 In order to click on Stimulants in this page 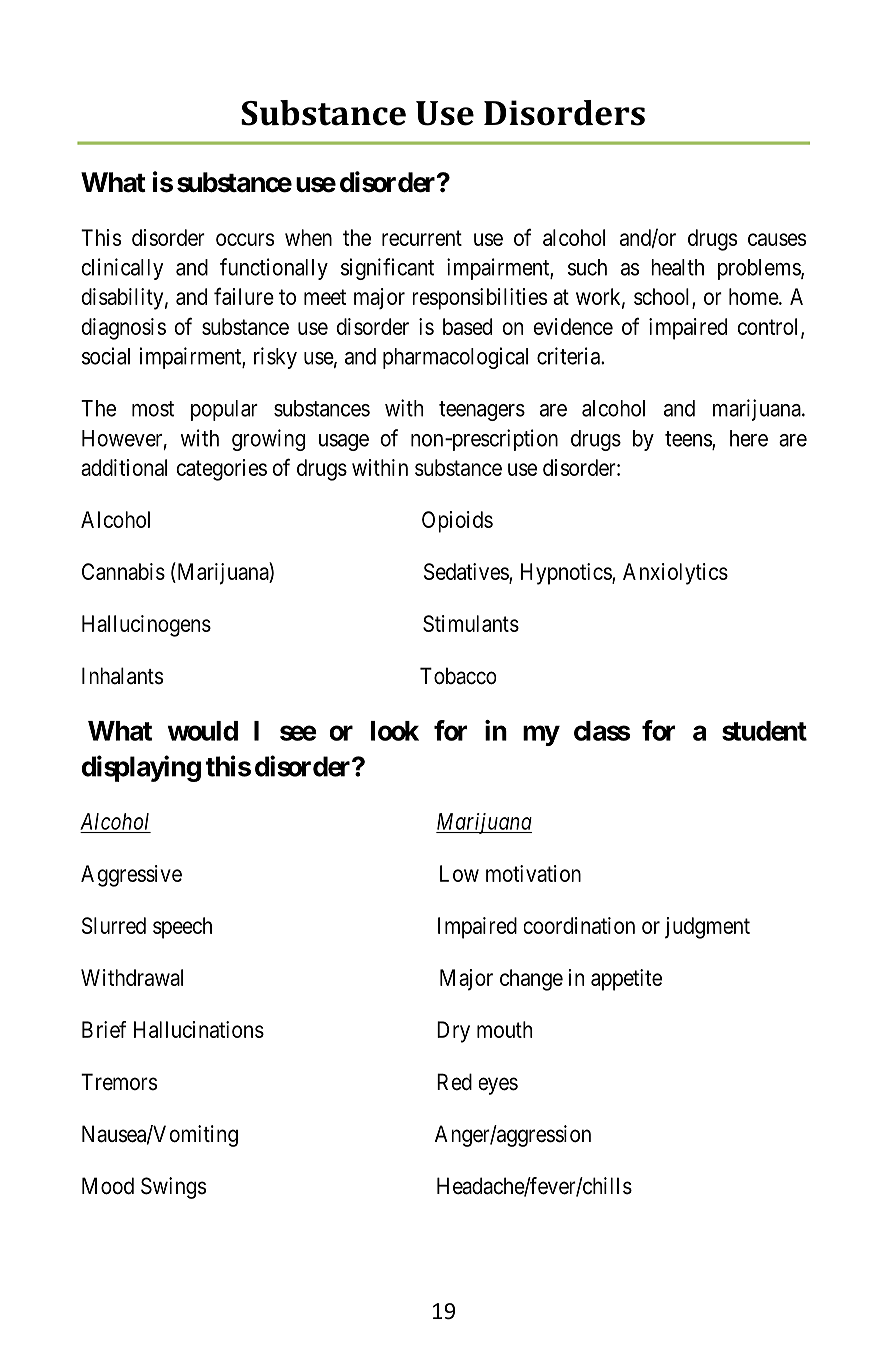, I will do `click(471, 623)`.
